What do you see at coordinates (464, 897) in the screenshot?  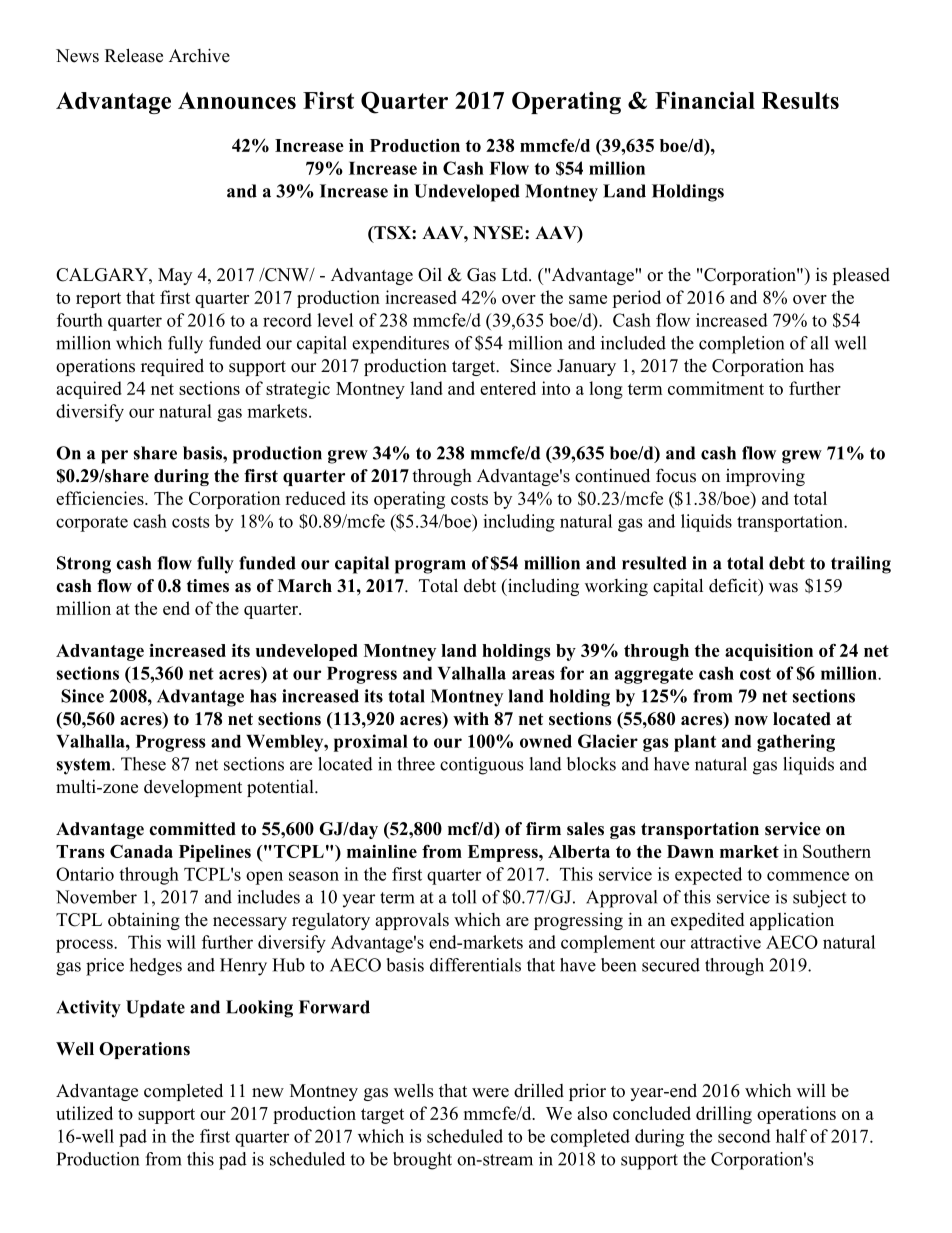 I see `toll` at bounding box center [464, 897].
